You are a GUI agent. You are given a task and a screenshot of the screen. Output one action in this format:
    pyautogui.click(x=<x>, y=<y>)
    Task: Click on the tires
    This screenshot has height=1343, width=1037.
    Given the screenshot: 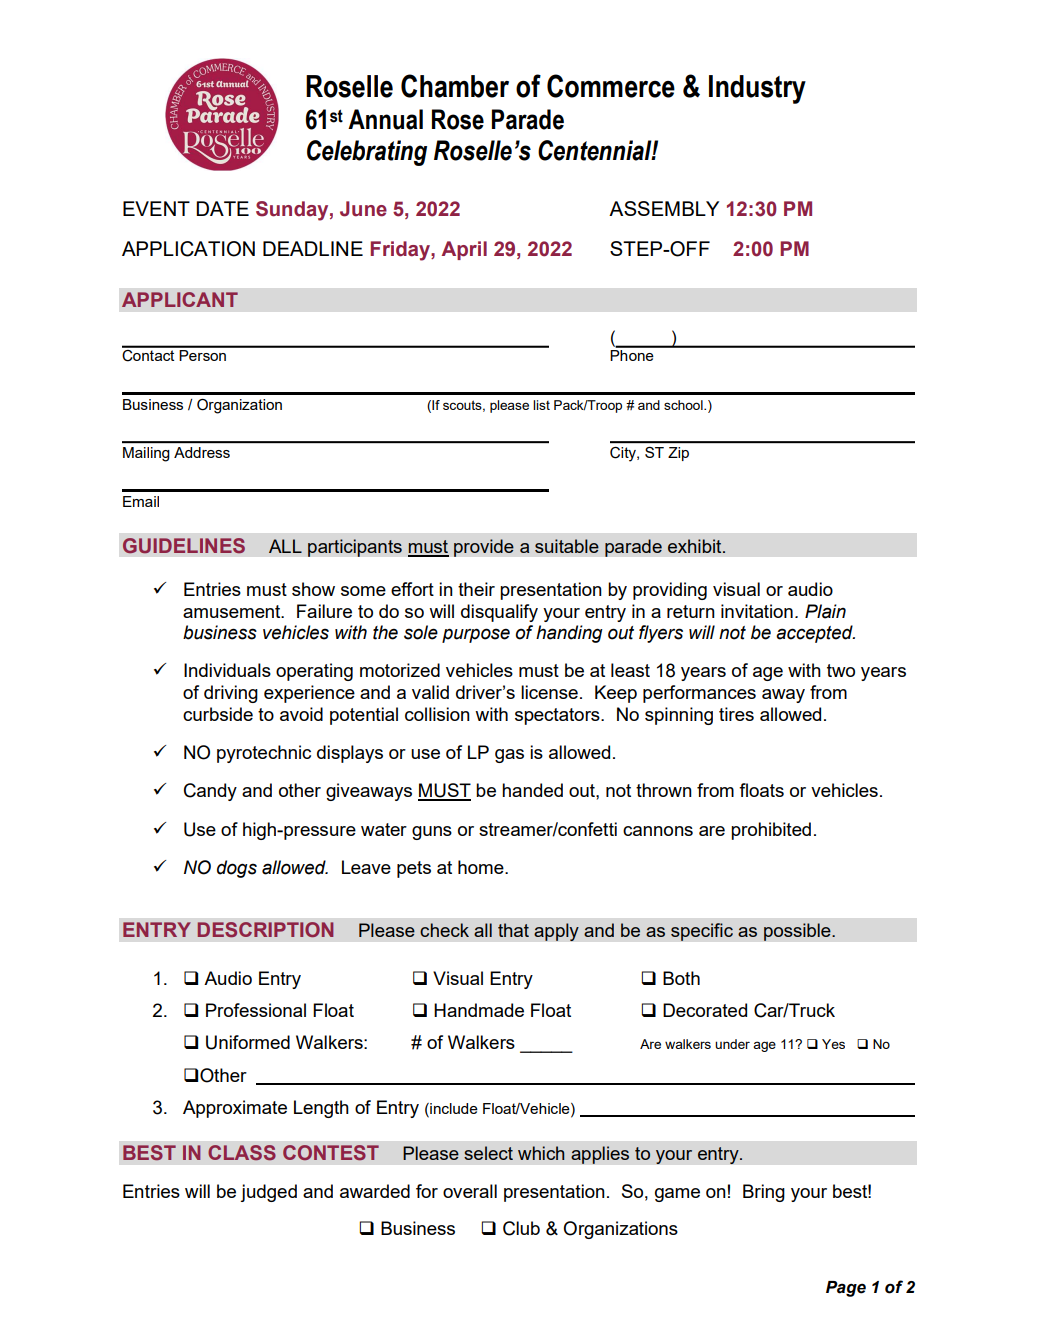 What is the action you would take?
    pyautogui.click(x=736, y=714)
